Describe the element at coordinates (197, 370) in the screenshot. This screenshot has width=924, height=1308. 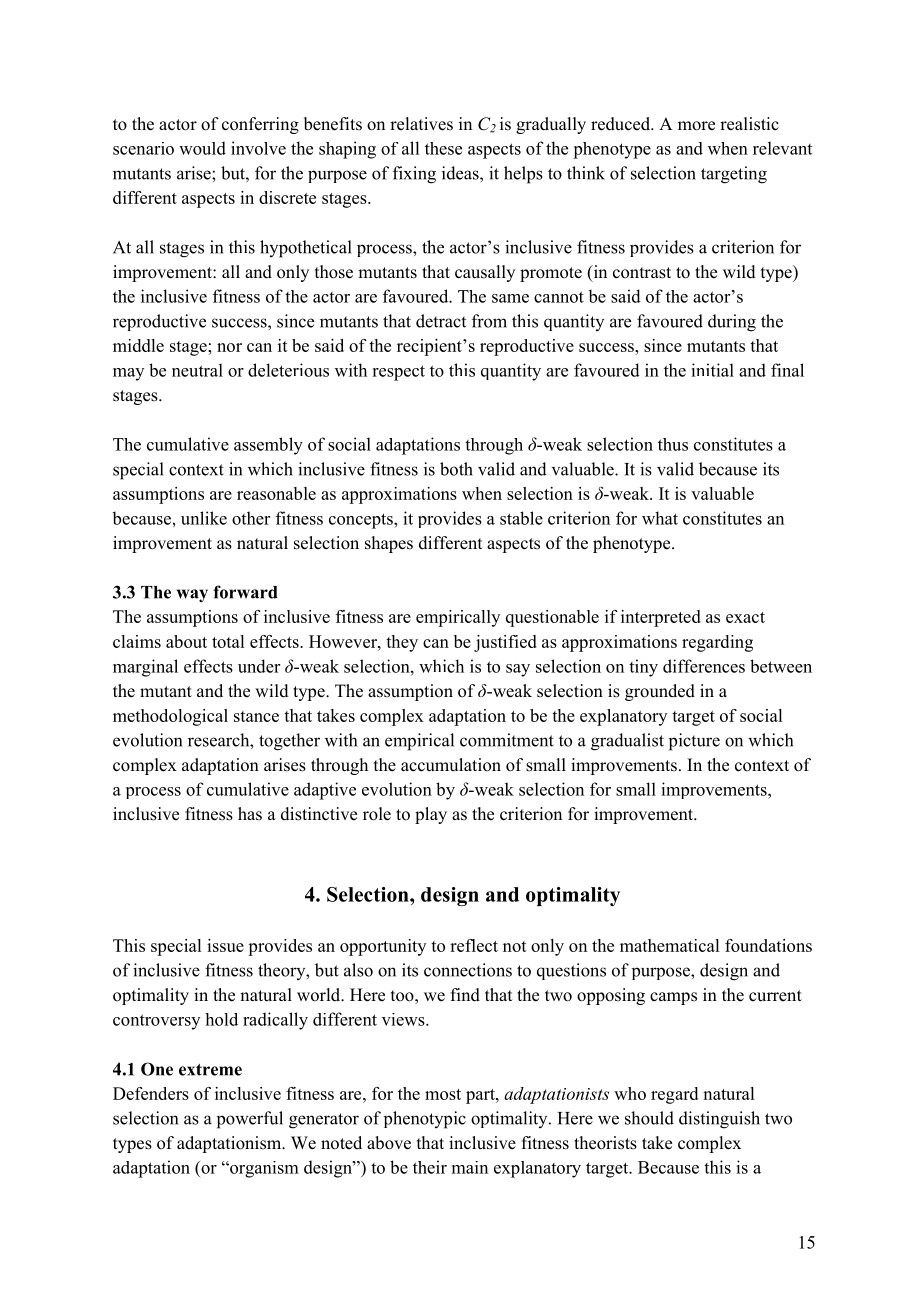
I see `neutral` at that location.
